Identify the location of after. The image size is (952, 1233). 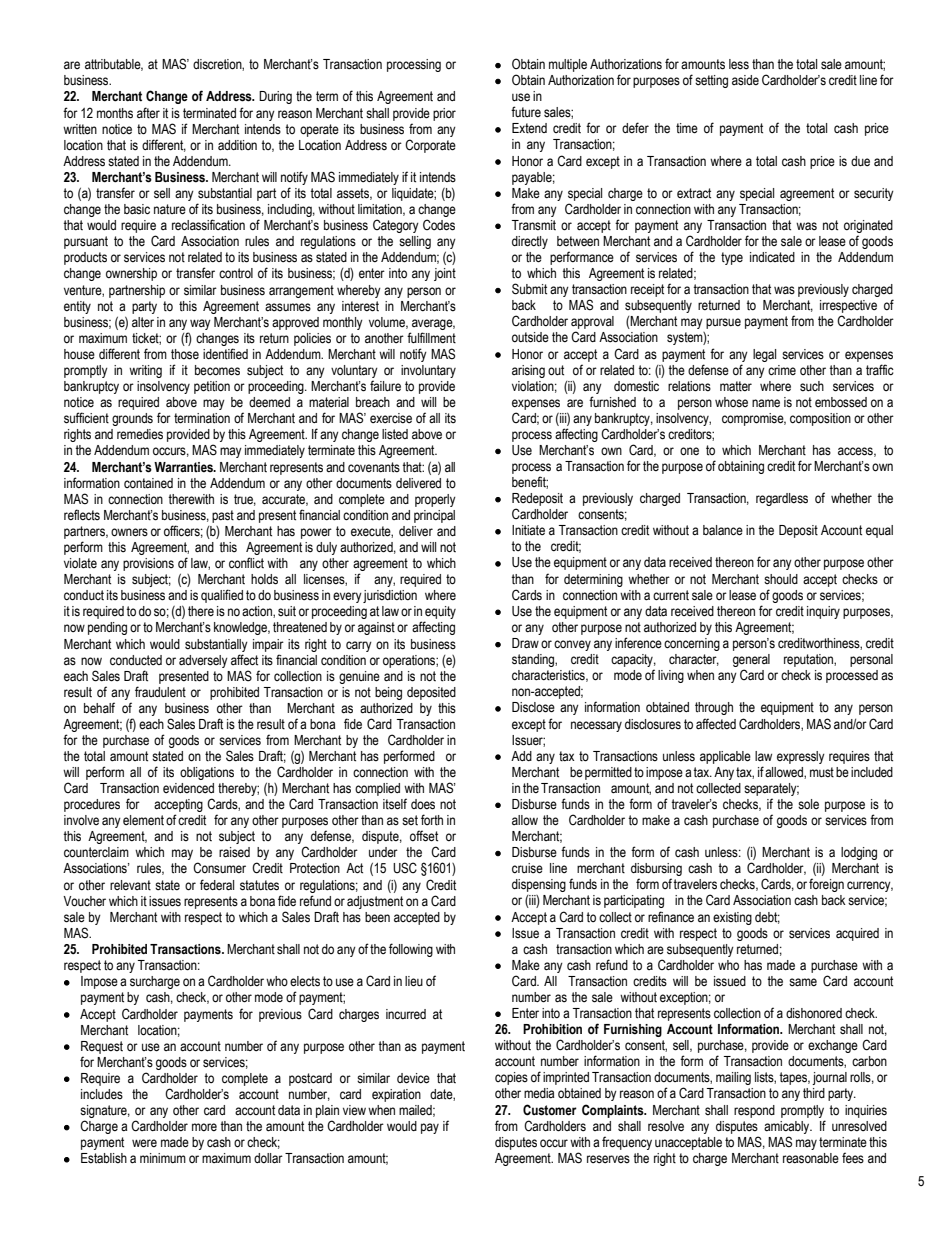
(148, 113).
